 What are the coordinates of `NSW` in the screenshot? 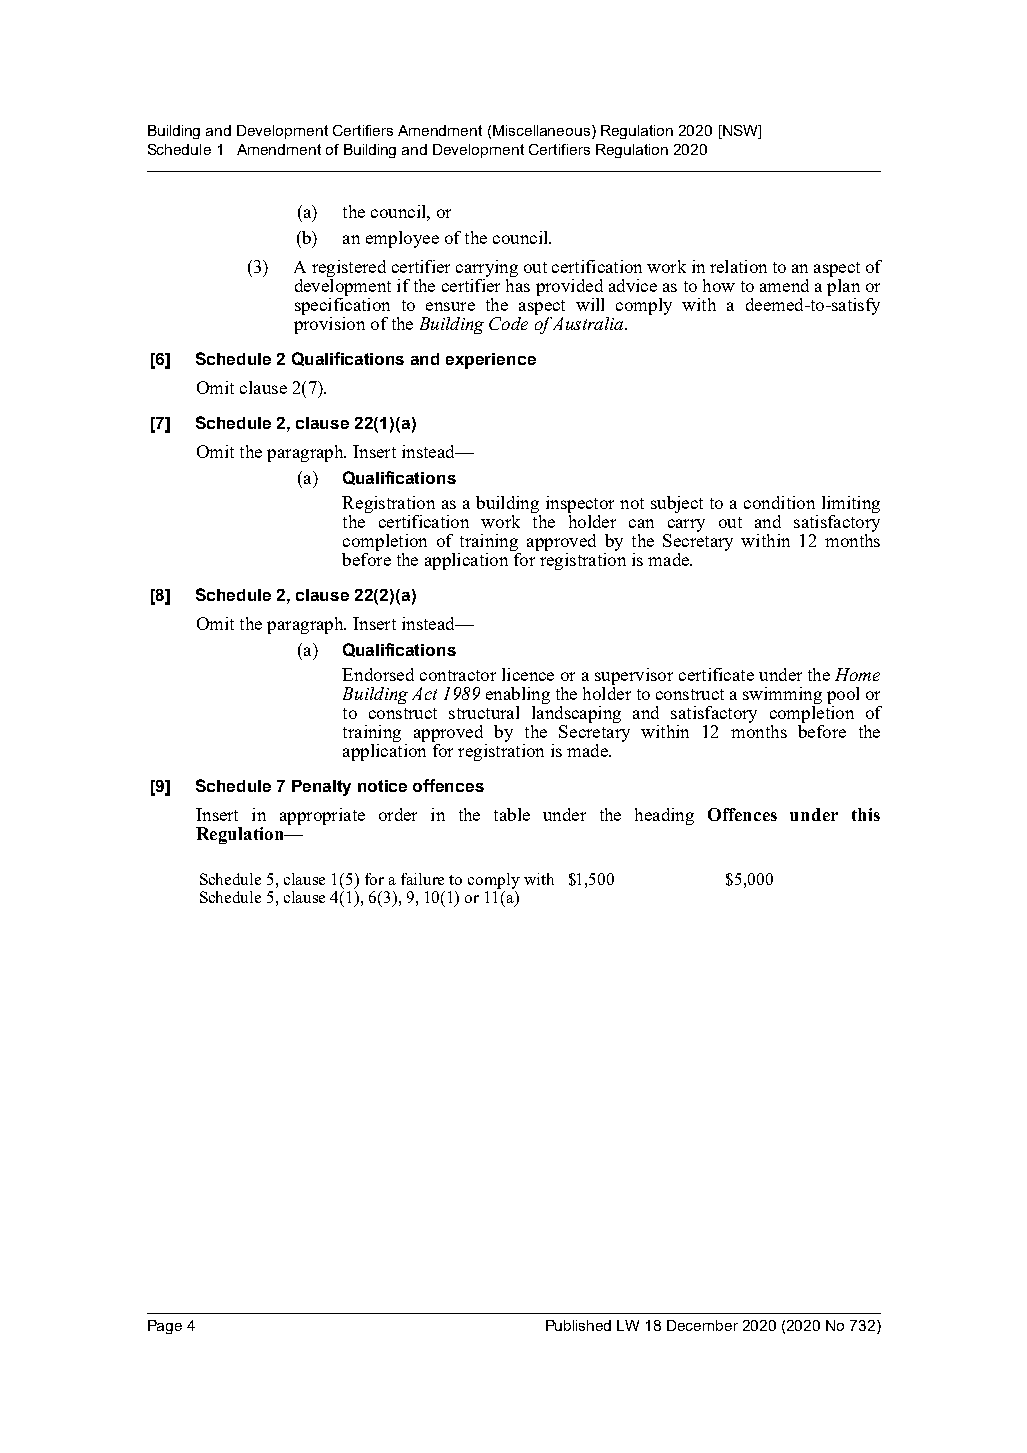 It's located at (740, 130).
